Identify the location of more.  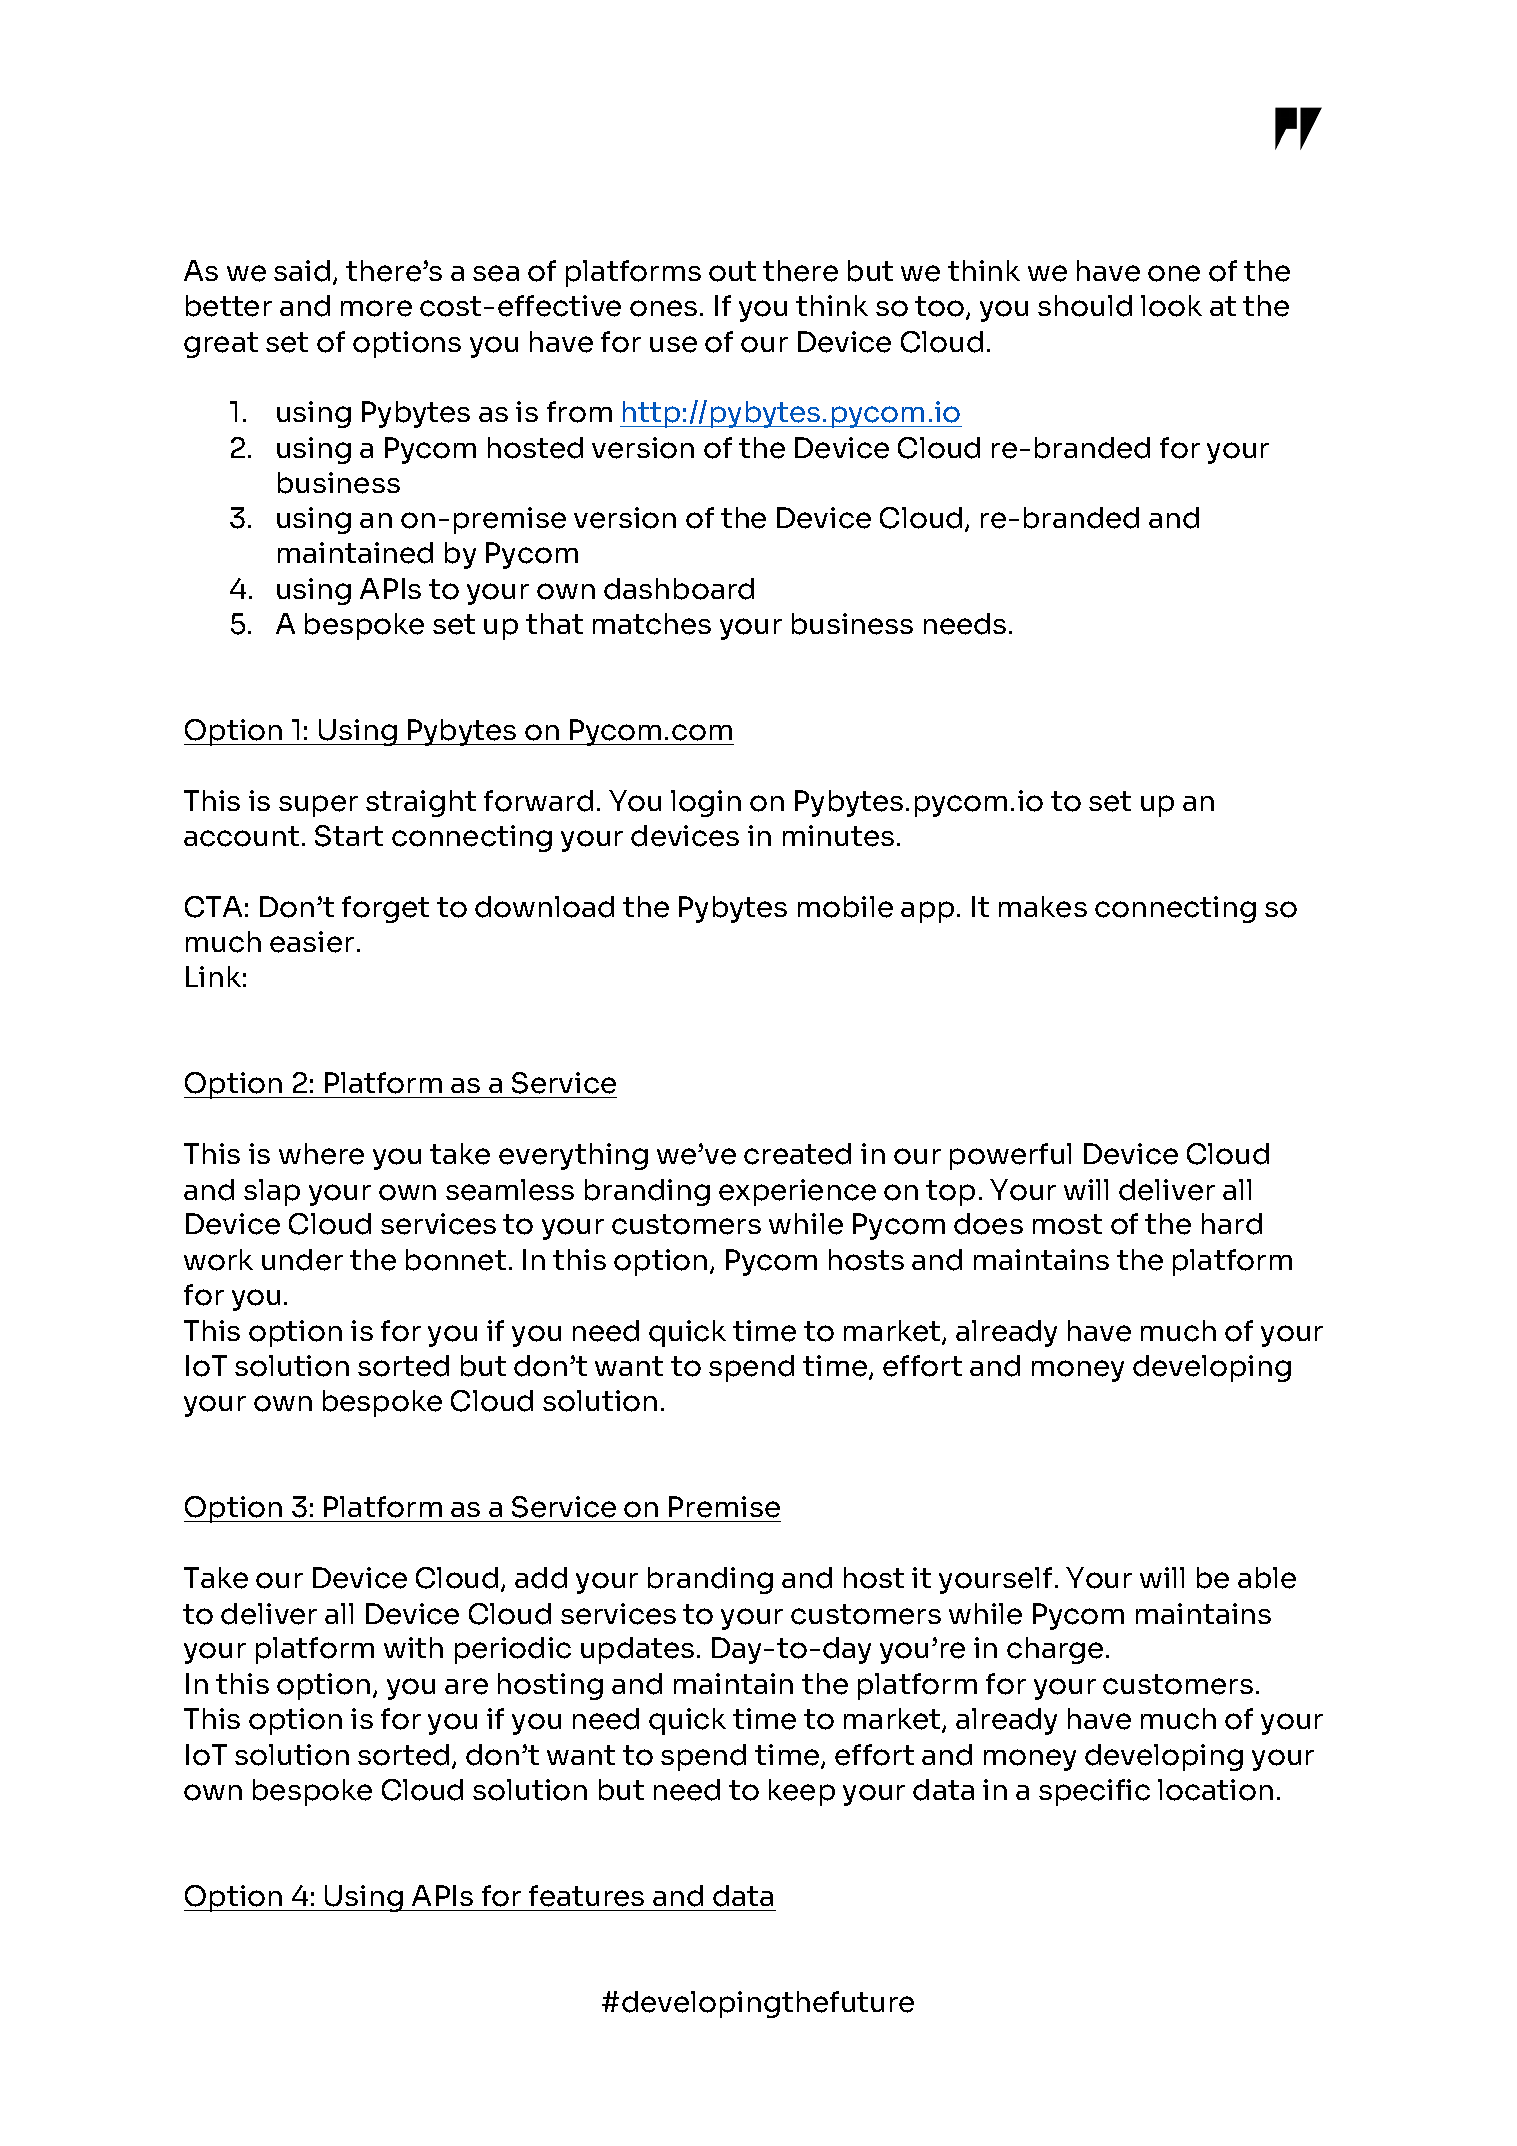
(376, 308).
